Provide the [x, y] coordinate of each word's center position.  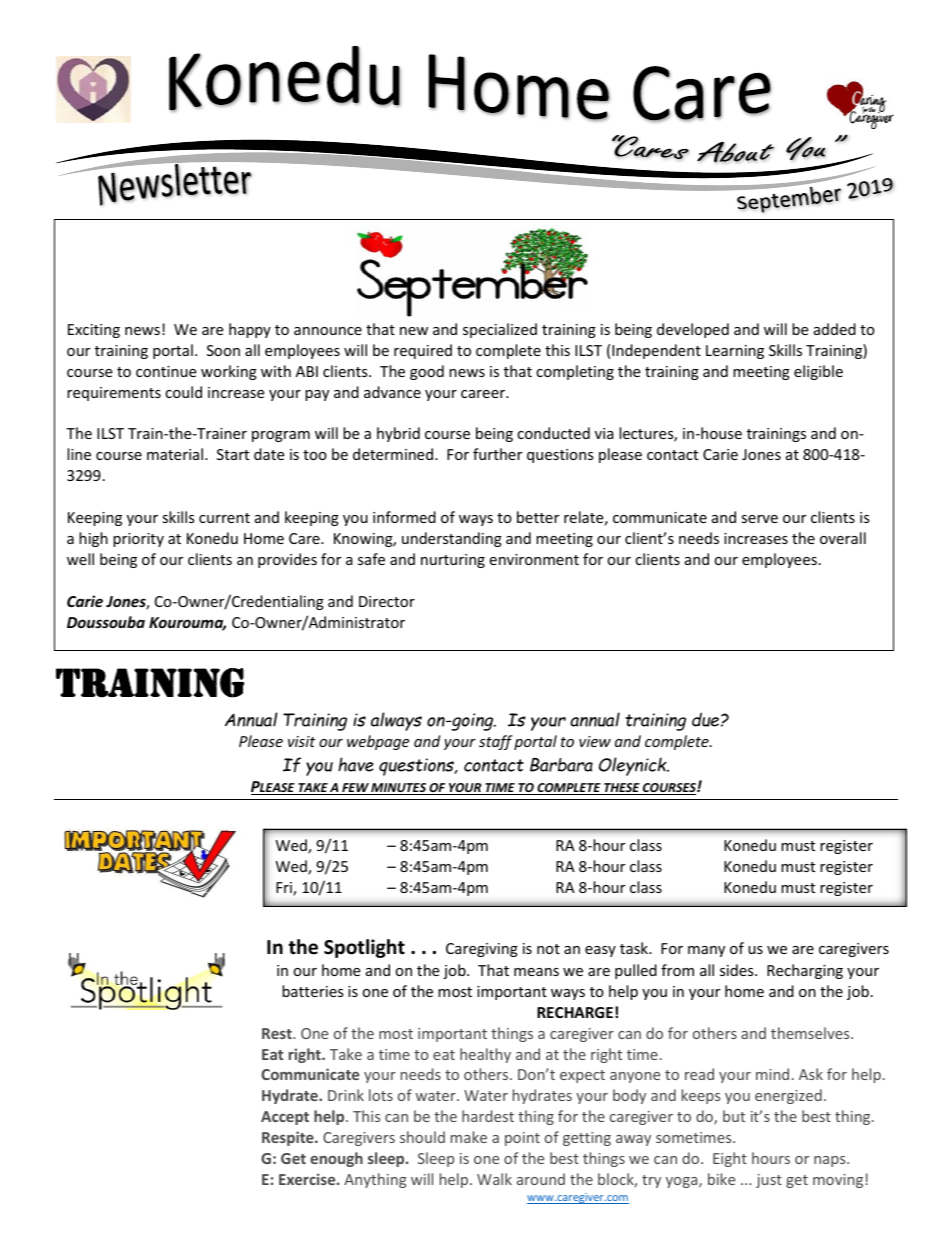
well [80, 559]
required [423, 351]
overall [843, 538]
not [548, 949]
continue [166, 371]
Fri [285, 889]
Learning [735, 352]
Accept [285, 1118]
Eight [730, 1159]
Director [387, 601]
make [469, 1137]
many [706, 951]
